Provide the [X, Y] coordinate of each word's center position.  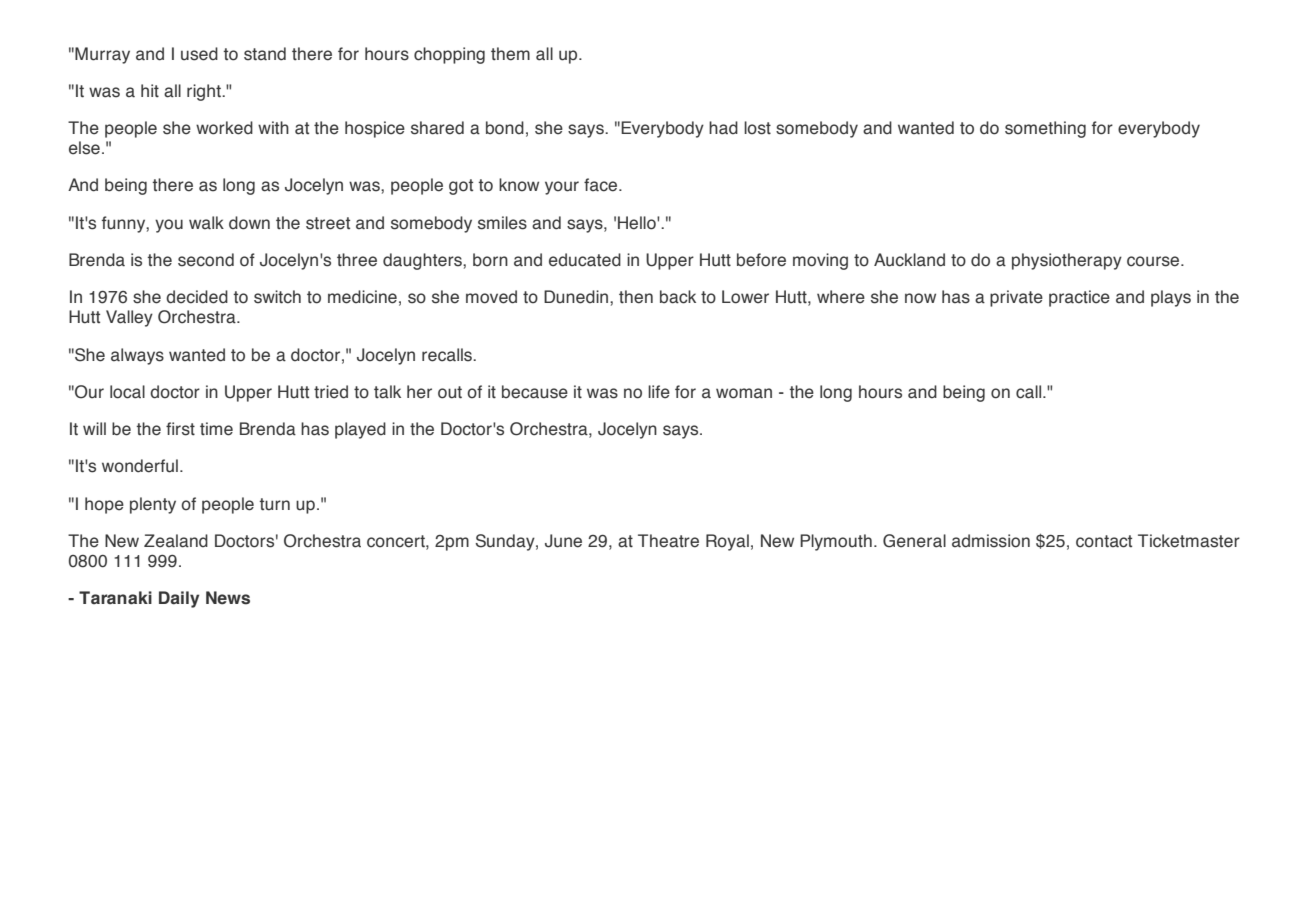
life [659, 392]
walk [206, 223]
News [228, 598]
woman [744, 393]
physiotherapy [1067, 261]
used [199, 54]
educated [585, 260]
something [1045, 129]
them [510, 54]
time [216, 429]
